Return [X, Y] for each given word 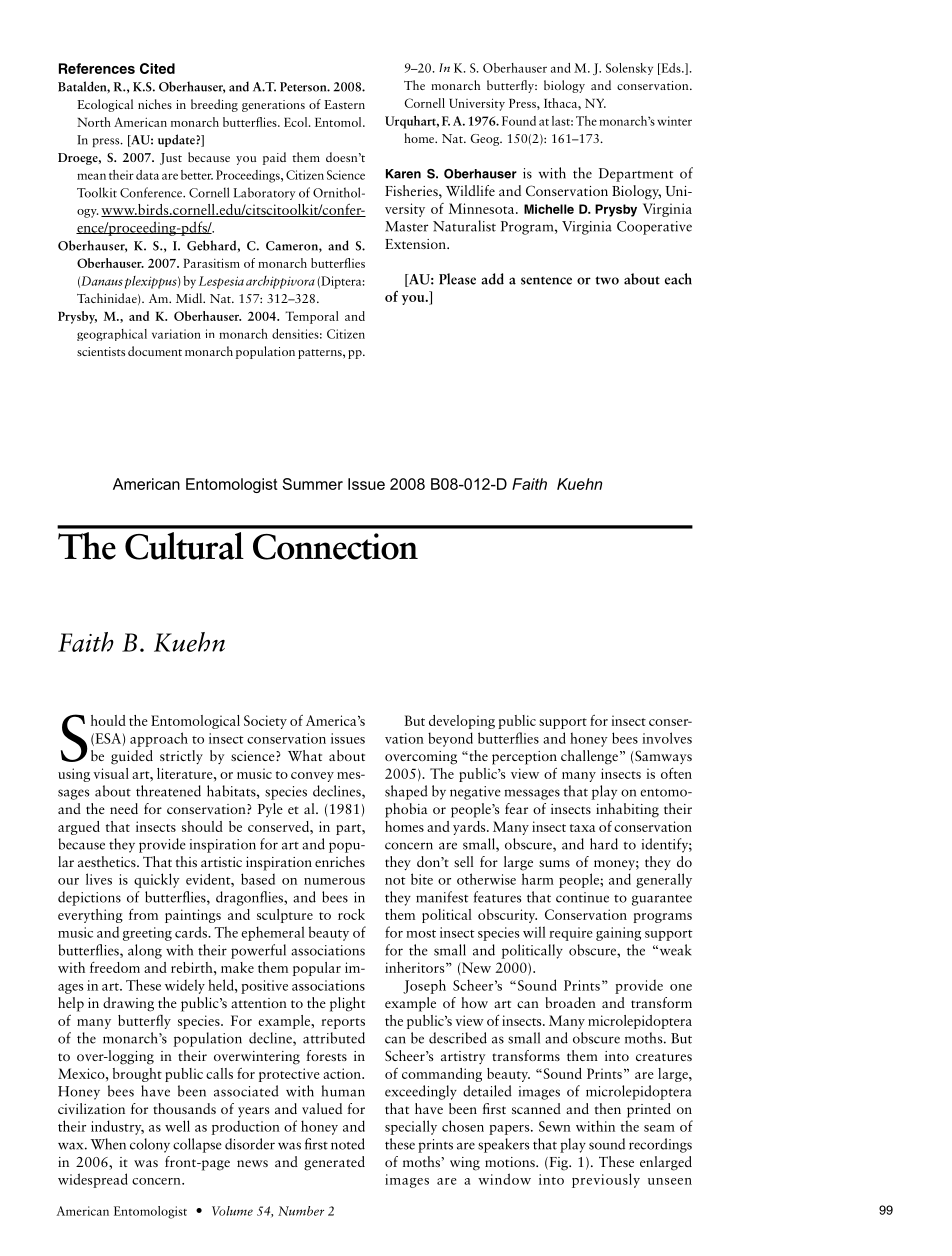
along [145, 951]
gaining [618, 934]
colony [150, 1145]
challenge [589, 757]
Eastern [344, 104]
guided [132, 757]
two [607, 280]
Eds [671, 69]
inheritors [416, 967]
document [155, 351]
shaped [406, 792]
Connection [335, 546]
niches [155, 104]
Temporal [312, 317]
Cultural [184, 546]
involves [667, 738]
